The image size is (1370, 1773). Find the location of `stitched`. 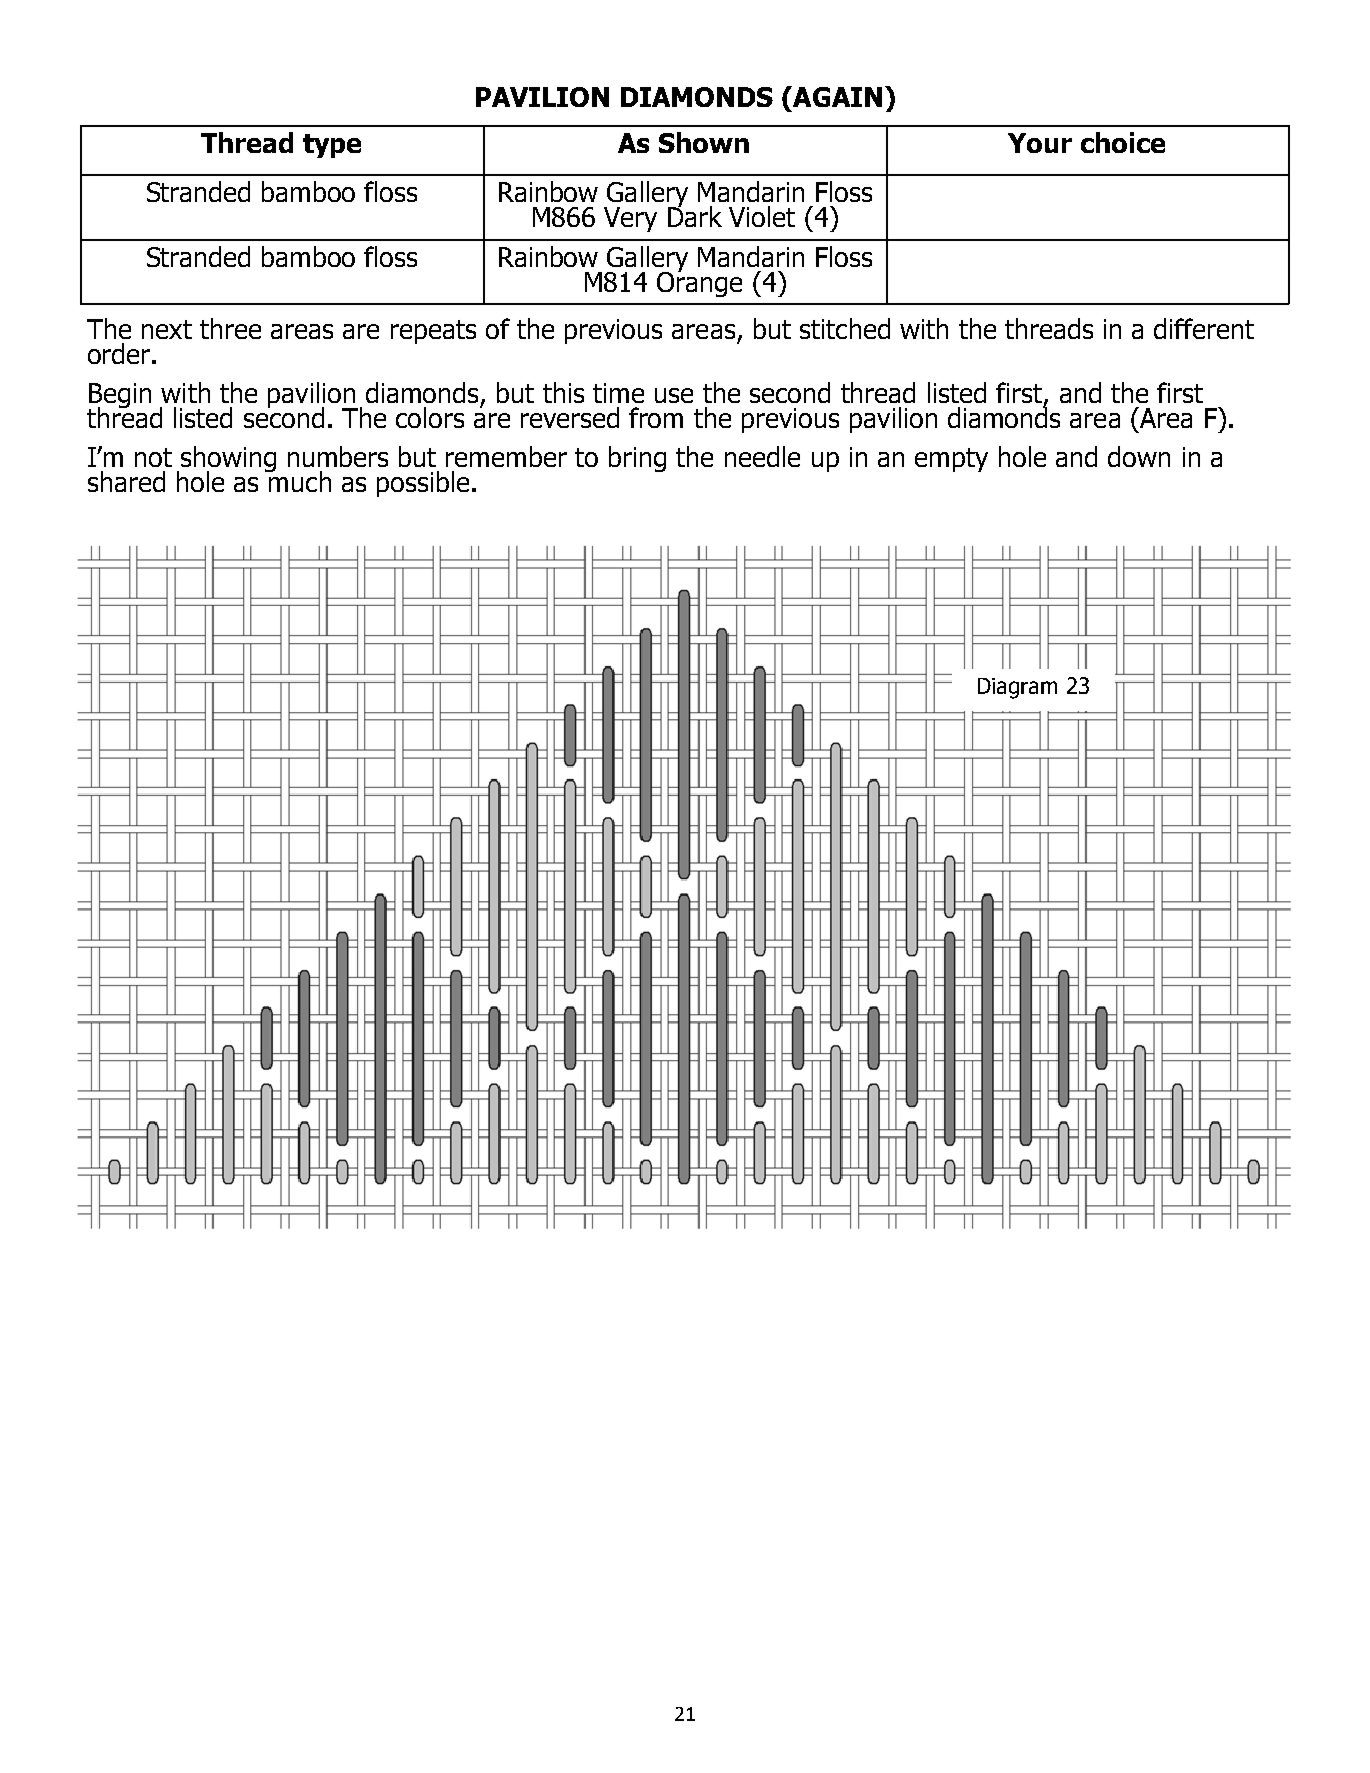

stitched is located at coordinates (845, 328).
